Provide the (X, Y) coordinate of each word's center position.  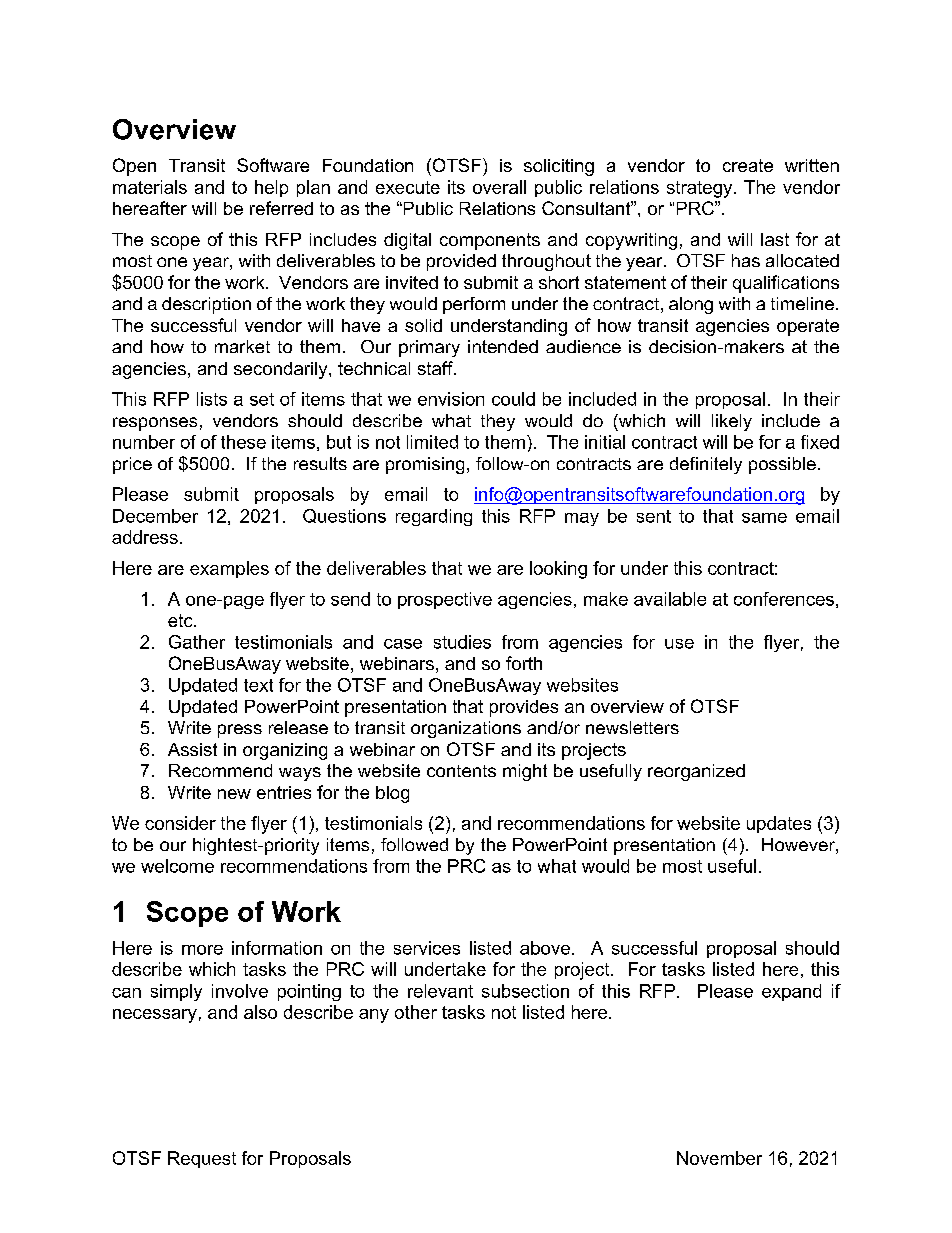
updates (779, 824)
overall (499, 187)
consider (180, 823)
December (155, 516)
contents (461, 771)
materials (150, 187)
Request (202, 1159)
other (416, 1012)
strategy (701, 189)
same (764, 518)
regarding (434, 517)
